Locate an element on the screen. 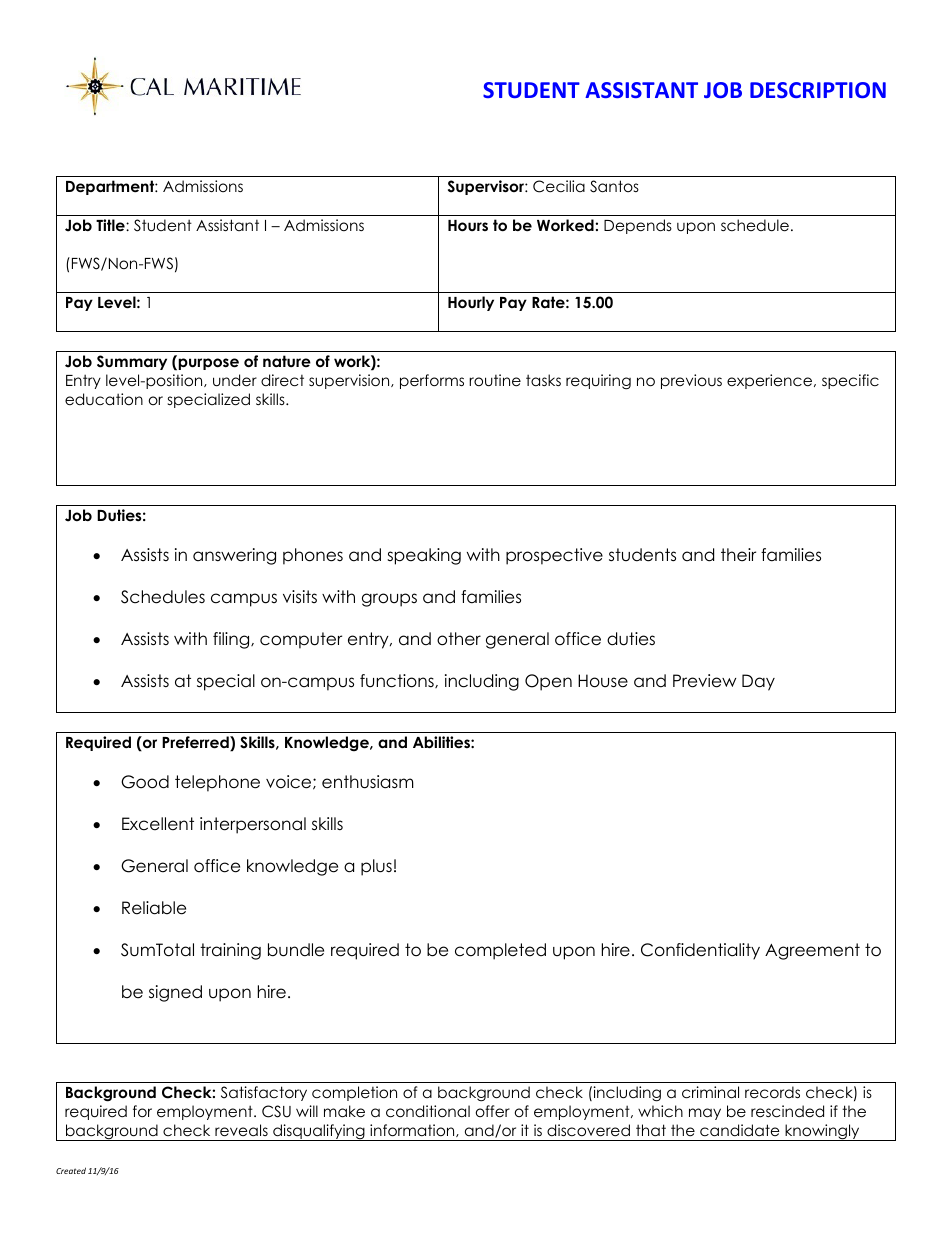  enthusiasm is located at coordinates (368, 782).
